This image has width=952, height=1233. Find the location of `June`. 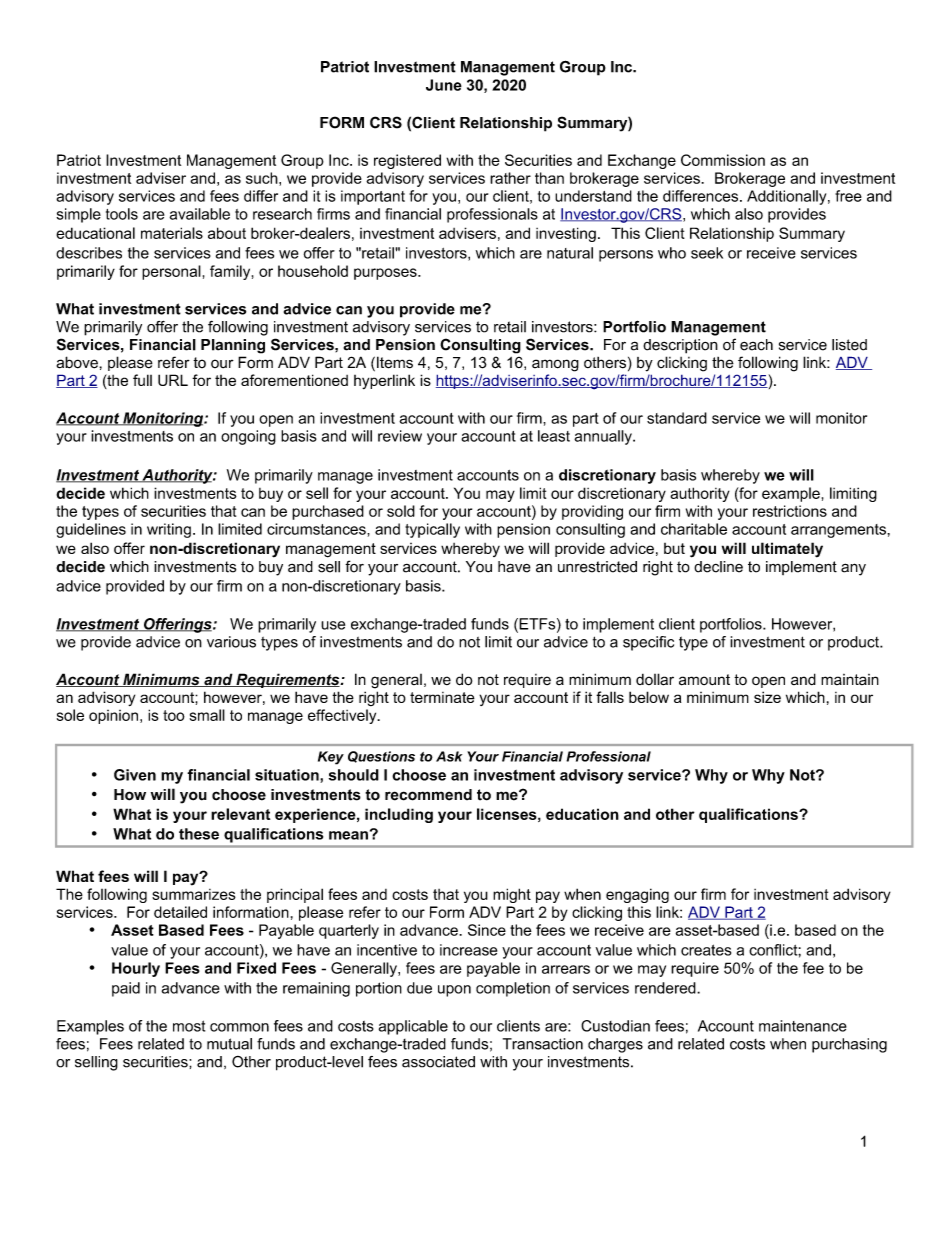

June is located at coordinates (444, 85).
